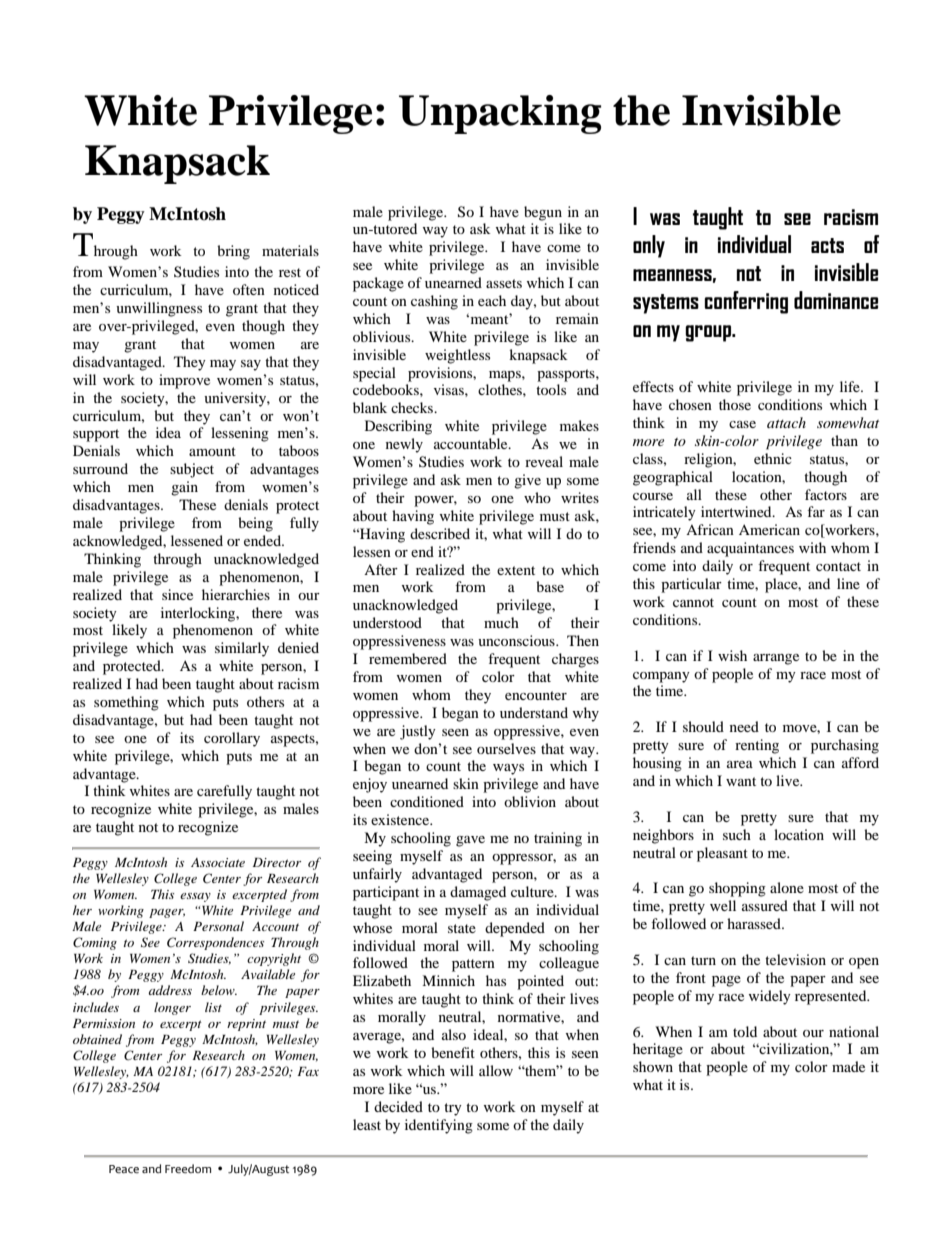 The height and width of the document is (1233, 952). What do you see at coordinates (776, 659) in the document?
I see `arrange` at bounding box center [776, 659].
